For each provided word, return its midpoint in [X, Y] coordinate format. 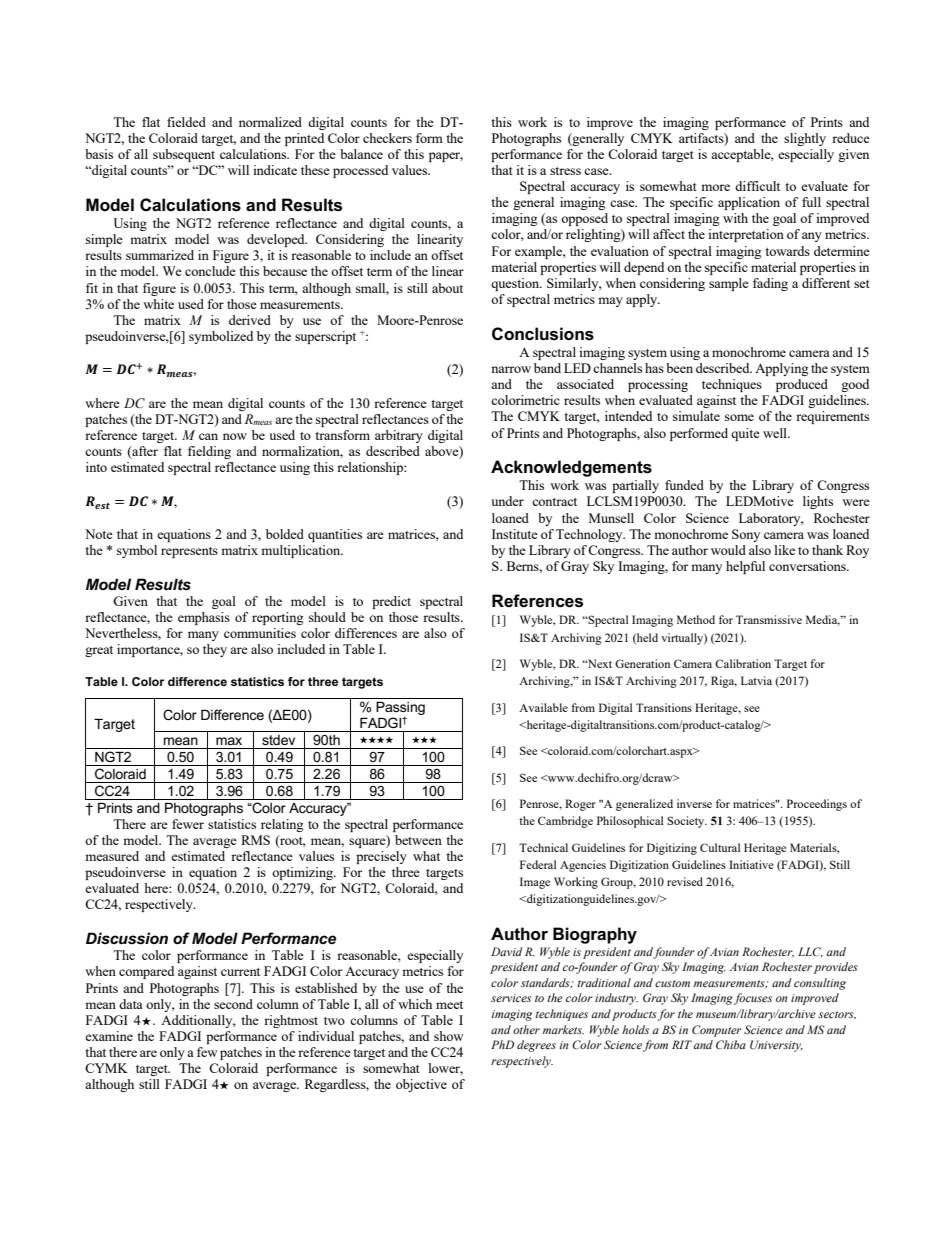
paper [446, 157]
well [776, 433]
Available [543, 707]
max [229, 741]
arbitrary [399, 436]
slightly [805, 139]
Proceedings [817, 805]
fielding [209, 452]
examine [109, 1036]
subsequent [184, 155]
